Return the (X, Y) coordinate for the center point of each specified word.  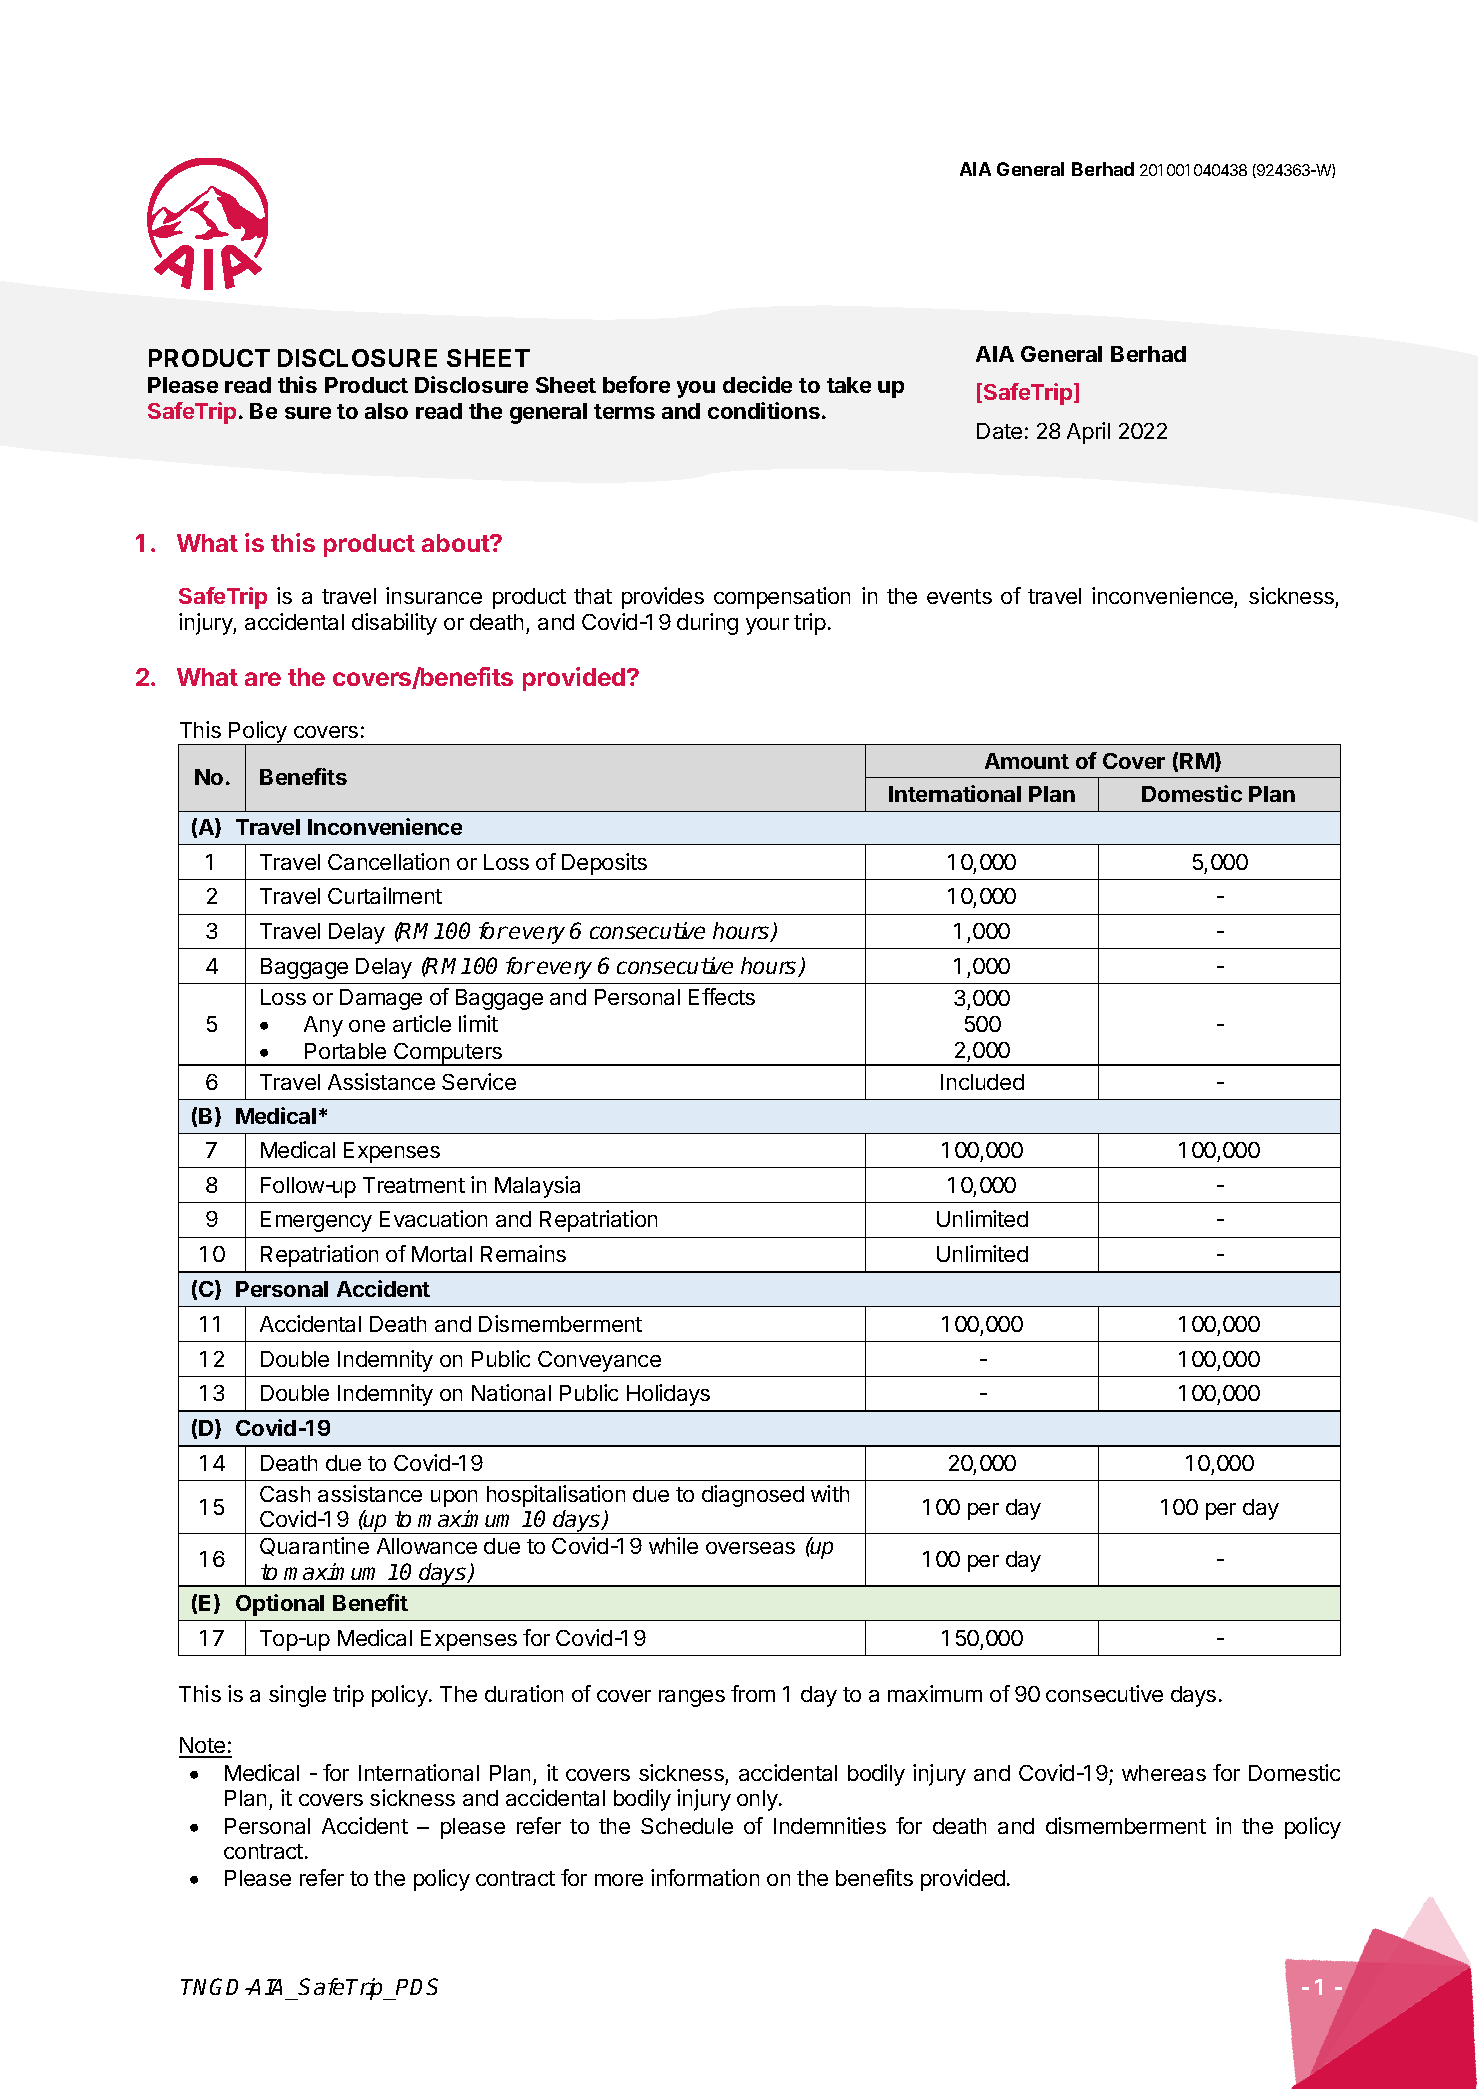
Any (323, 1026)
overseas (750, 1548)
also (386, 411)
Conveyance (599, 1361)
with (830, 1493)
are (263, 679)
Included (982, 1082)
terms (624, 411)
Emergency (316, 1221)
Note (203, 1747)
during (707, 624)
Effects (722, 996)
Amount (1027, 761)
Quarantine (314, 1546)
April (1088, 433)
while (673, 1545)
